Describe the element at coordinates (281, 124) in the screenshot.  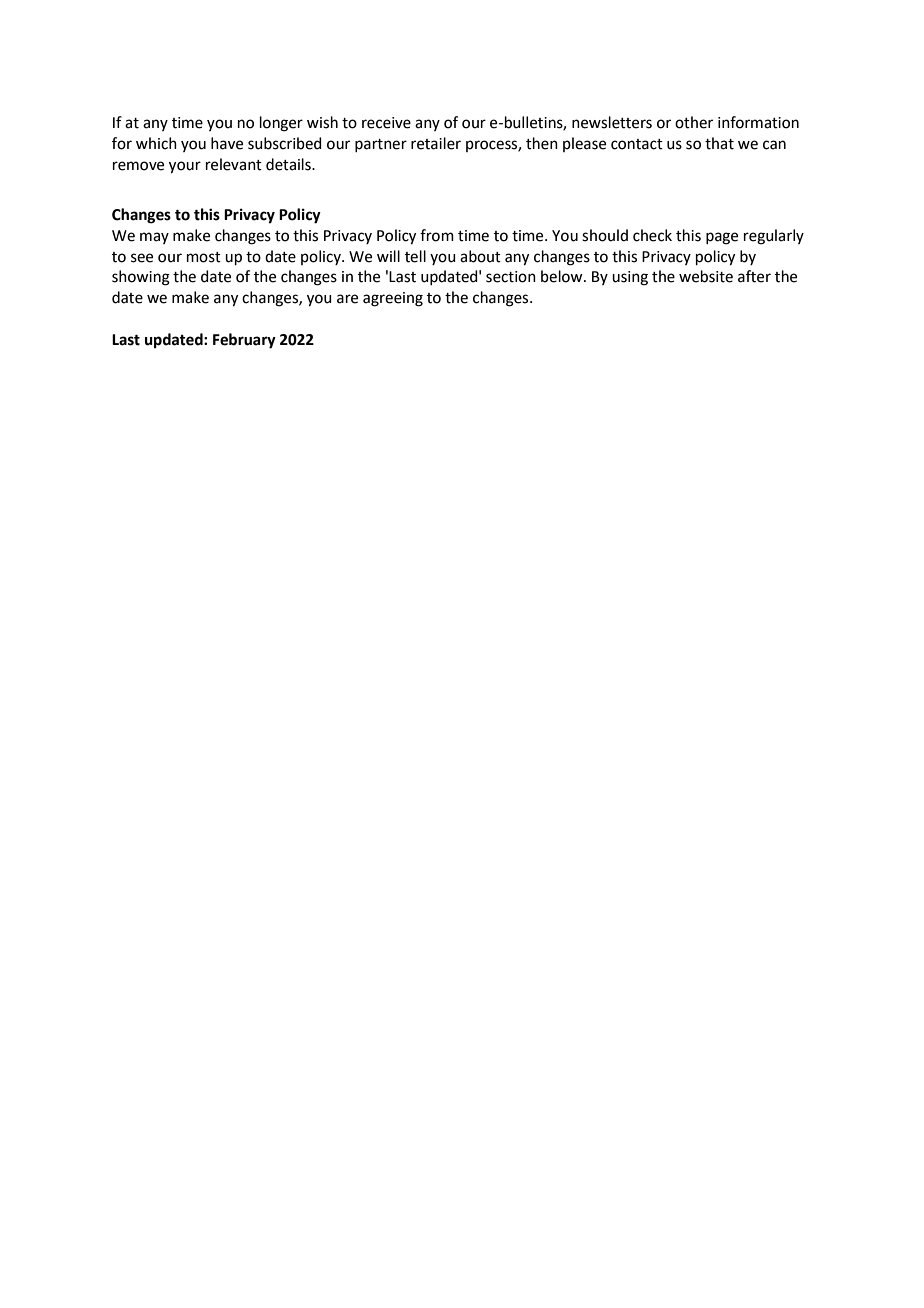
I see `longer` at that location.
